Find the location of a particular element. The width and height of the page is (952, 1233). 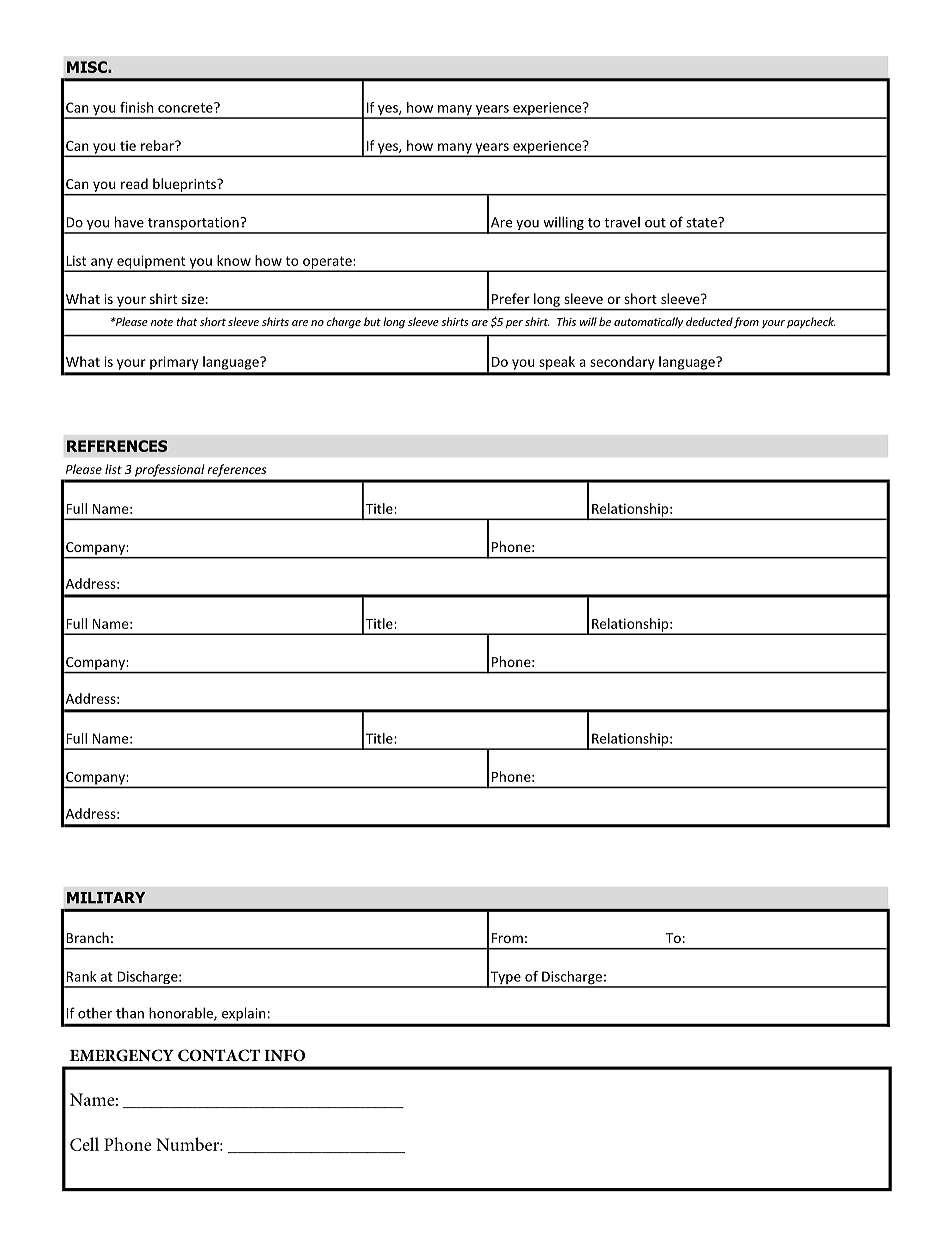

travel is located at coordinates (622, 222).
